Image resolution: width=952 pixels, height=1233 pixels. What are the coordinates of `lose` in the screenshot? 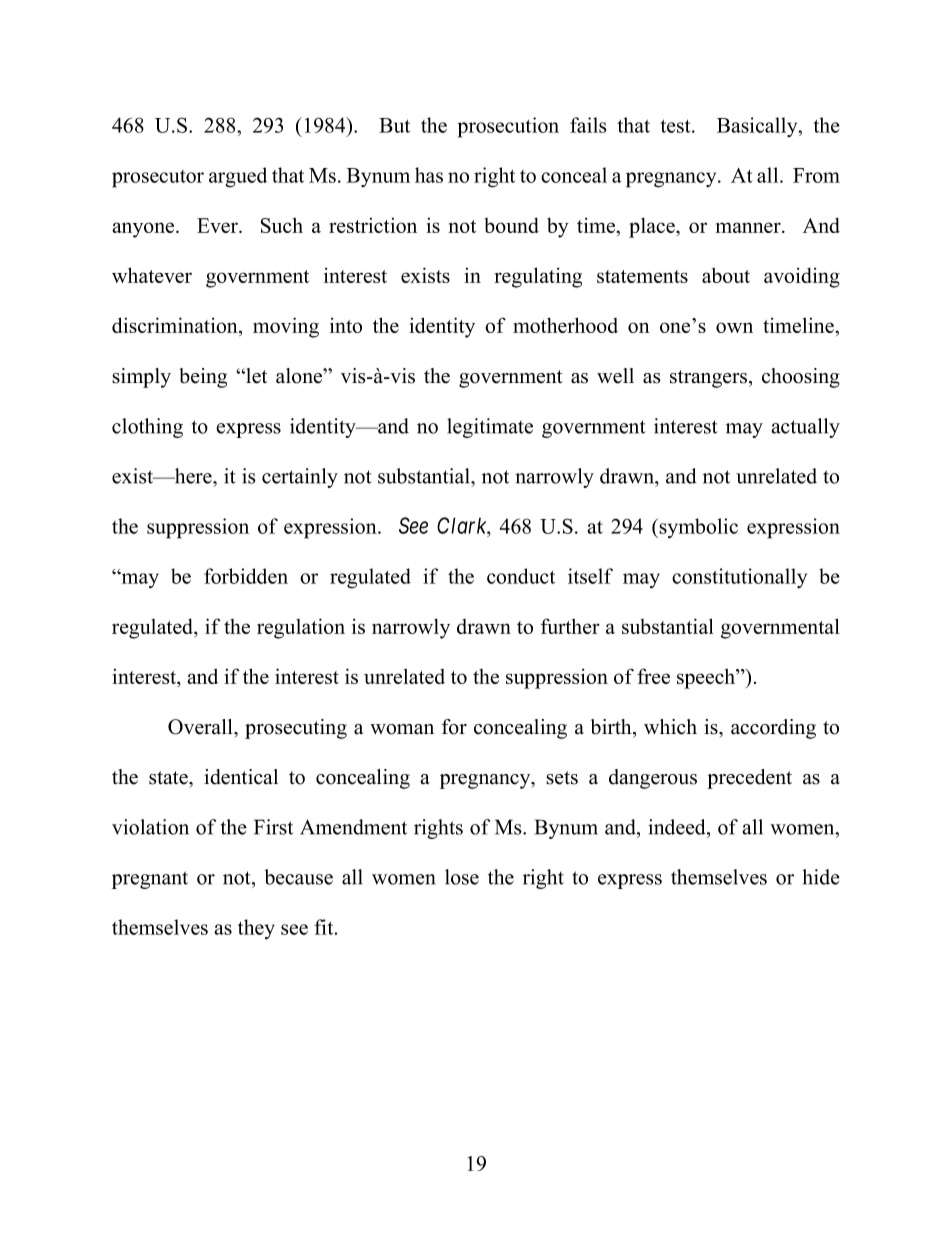 It's located at (462, 877).
